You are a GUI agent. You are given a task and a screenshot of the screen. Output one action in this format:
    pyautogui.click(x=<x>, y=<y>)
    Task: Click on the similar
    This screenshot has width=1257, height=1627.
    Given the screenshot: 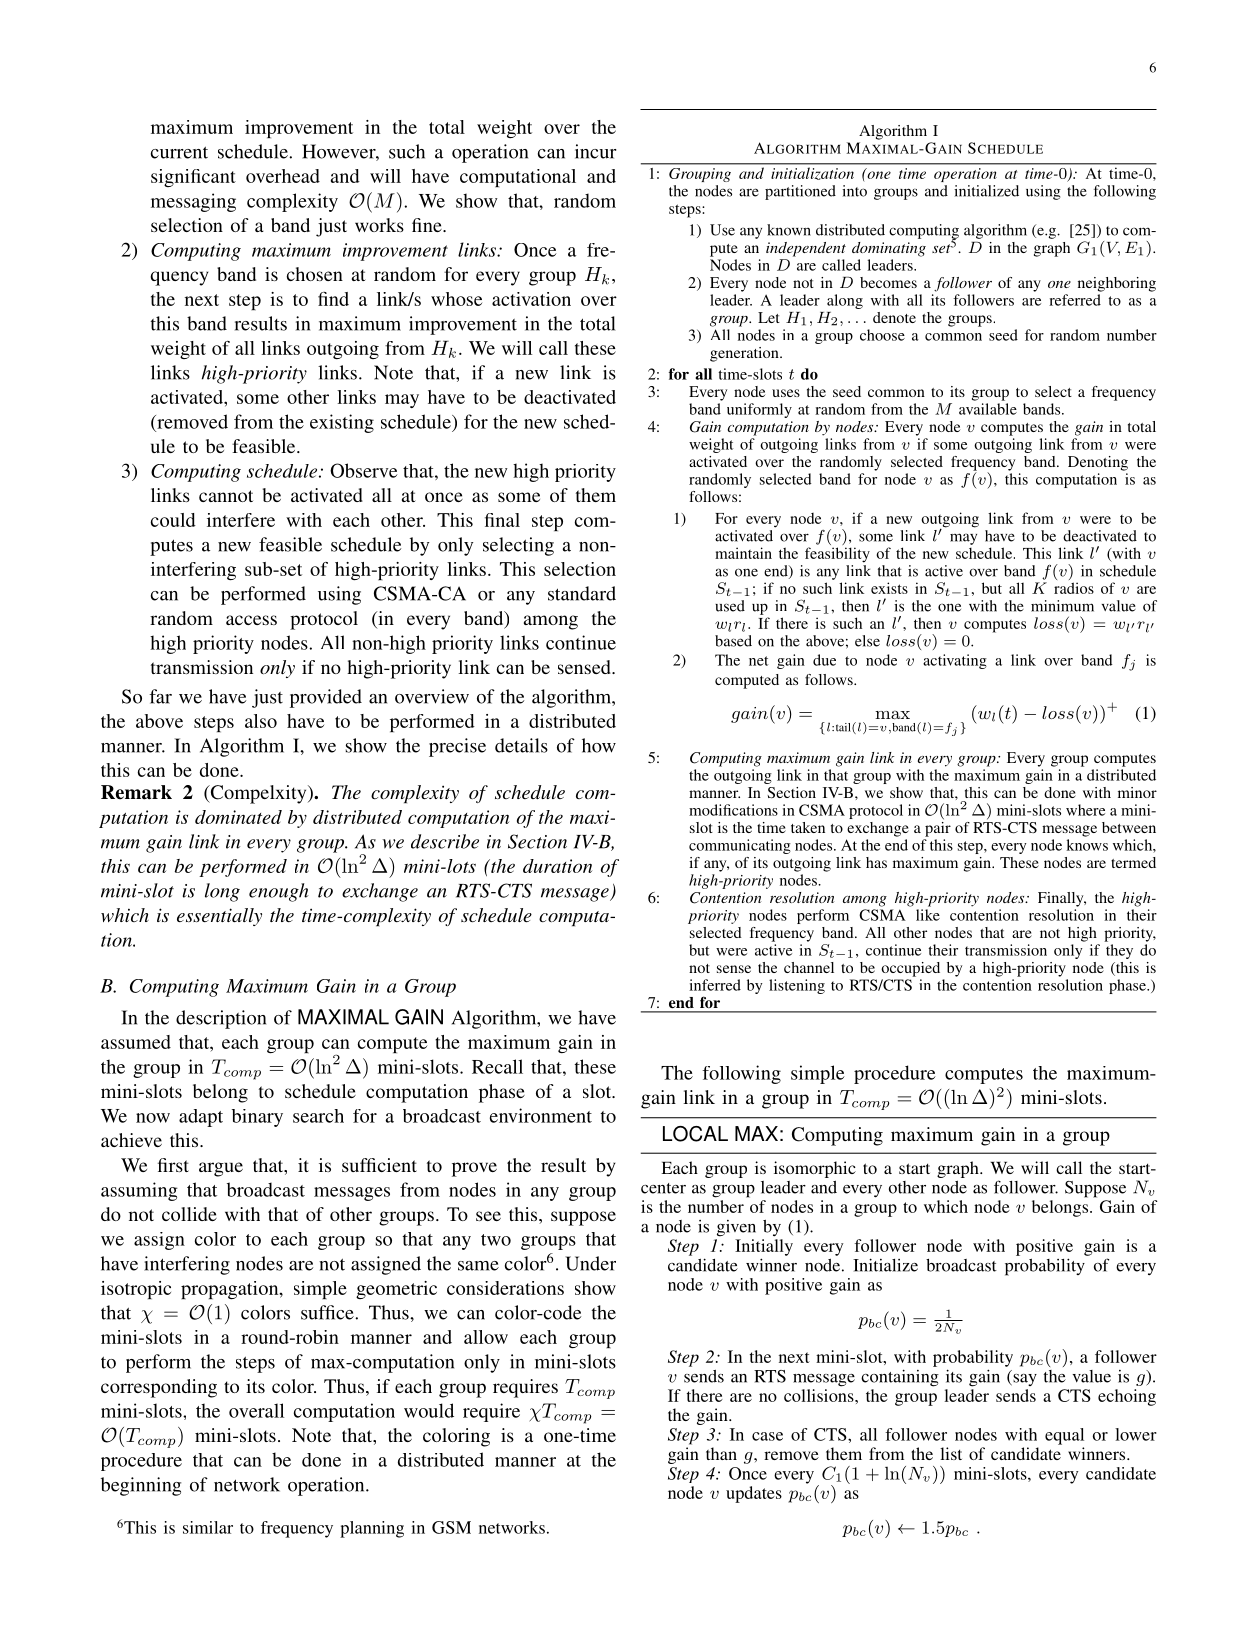 What is the action you would take?
    pyautogui.click(x=208, y=1527)
